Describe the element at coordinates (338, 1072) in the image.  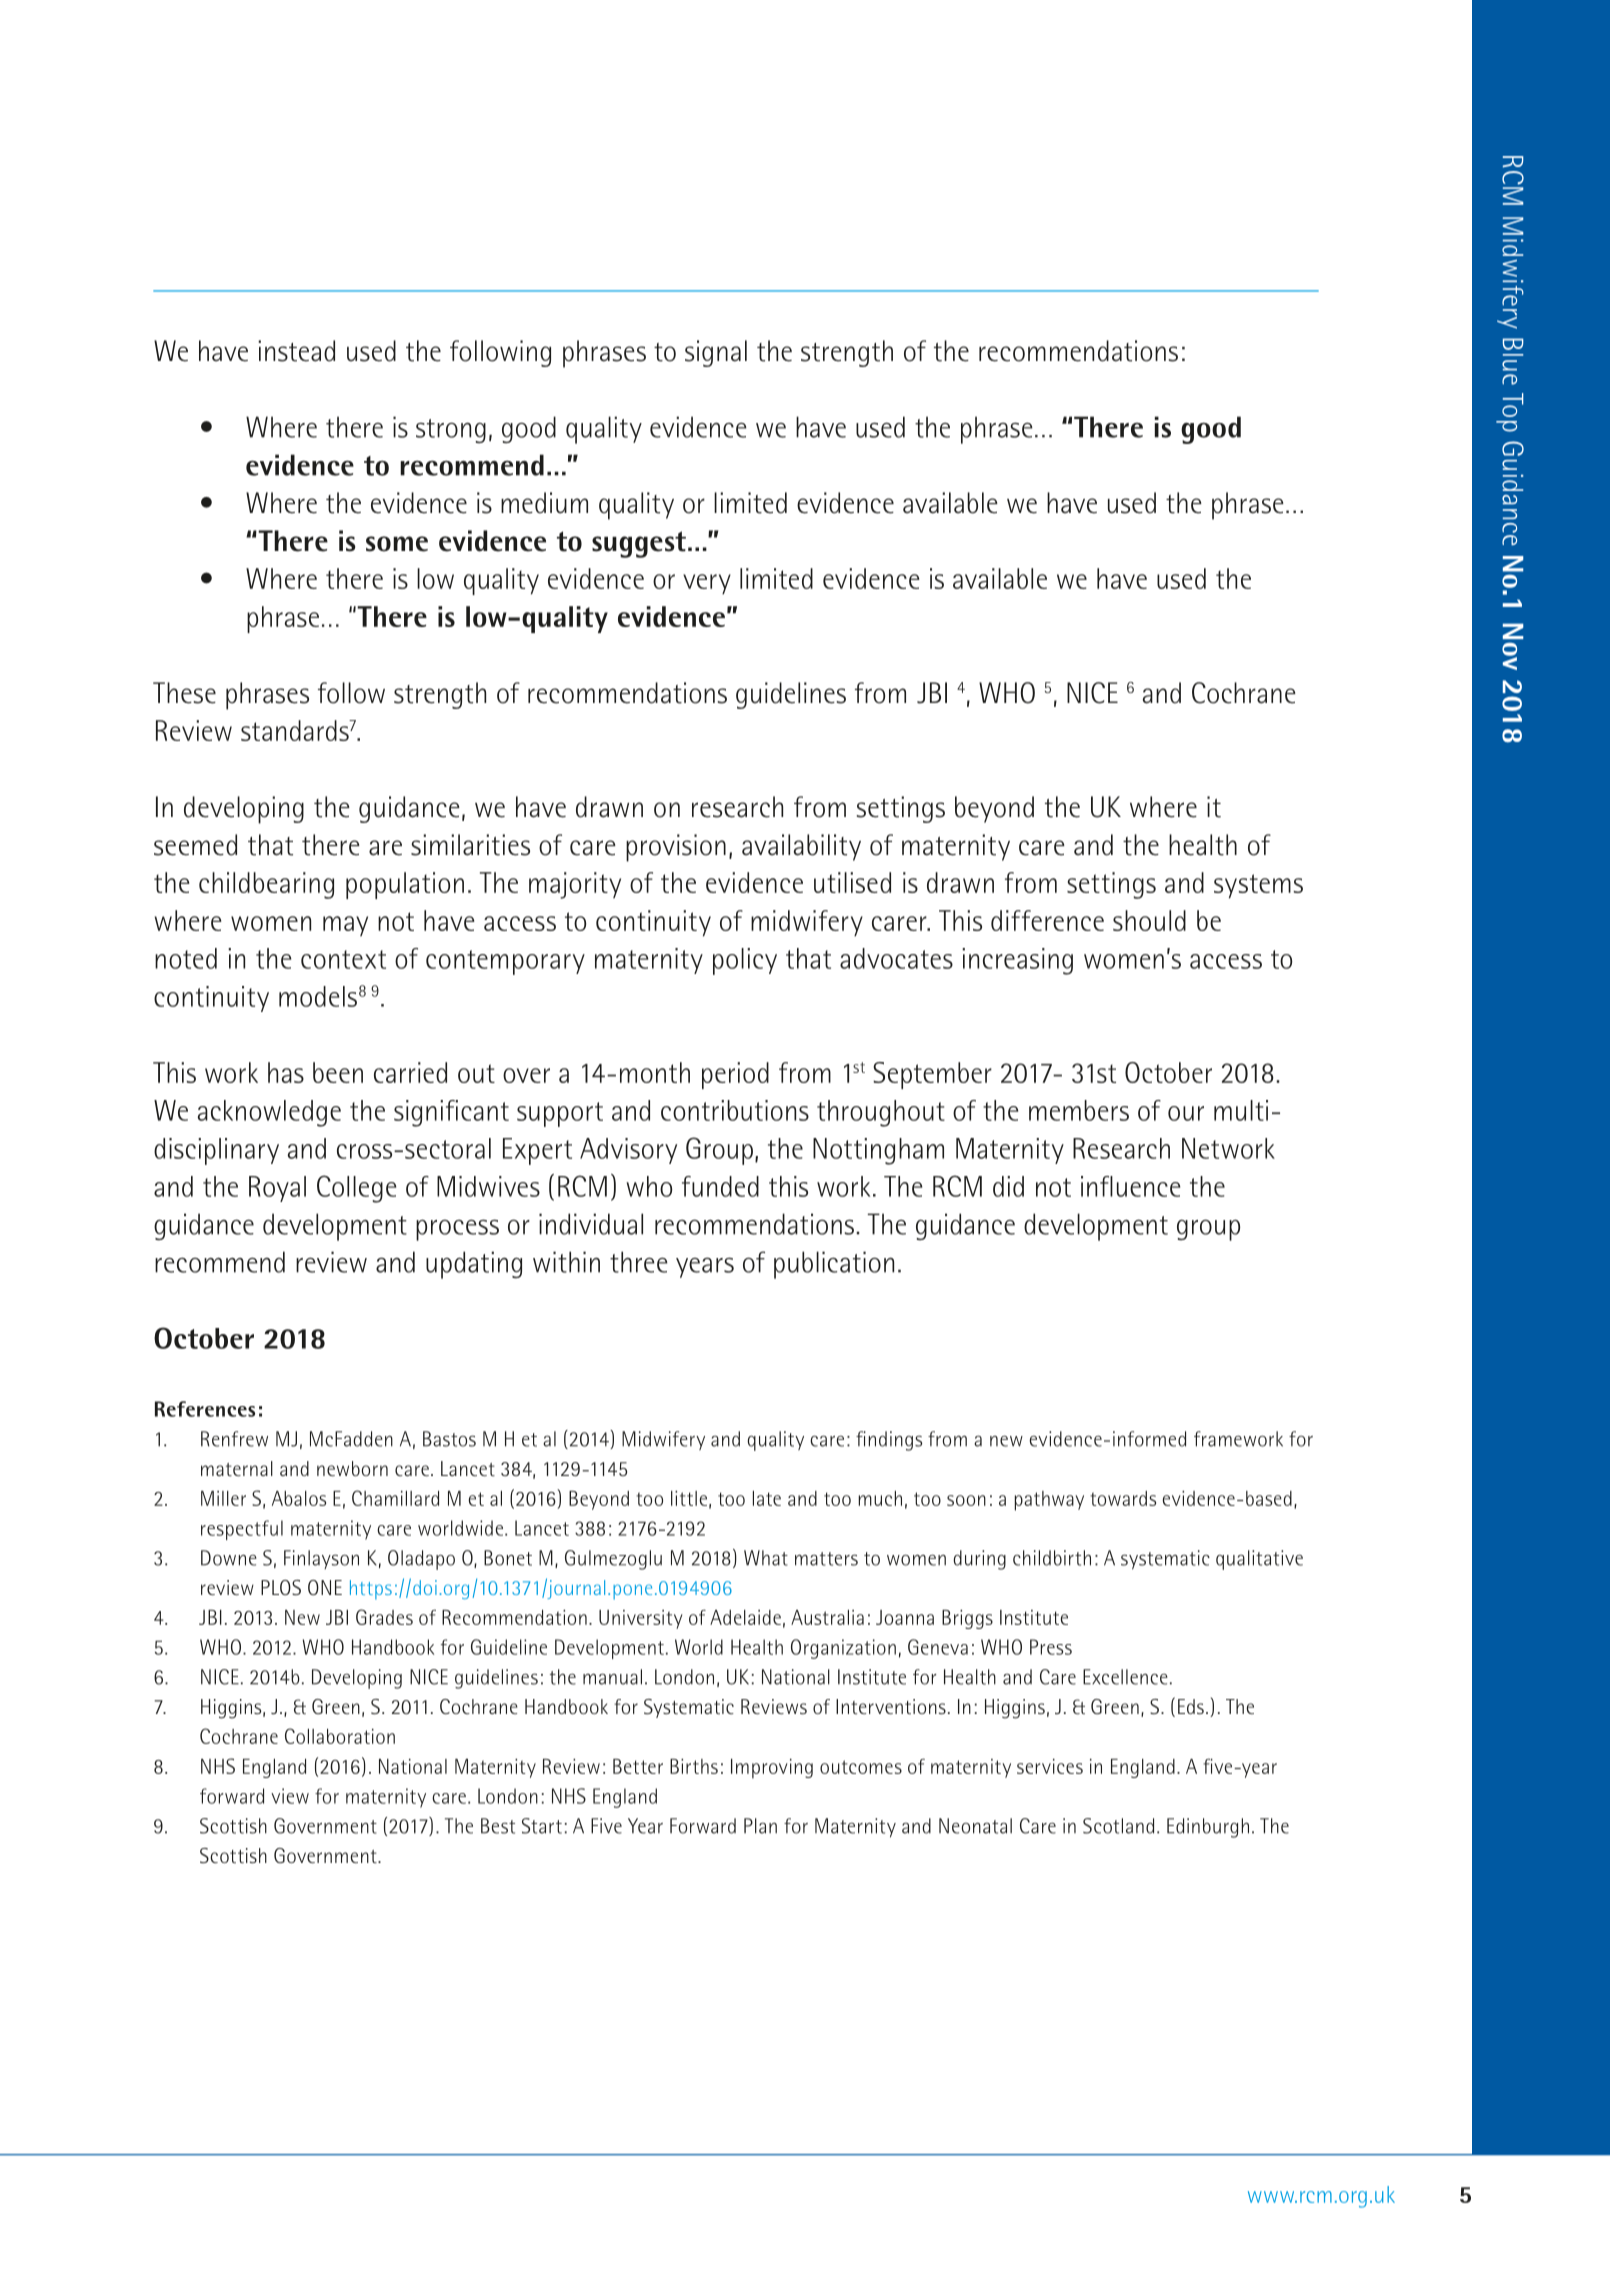
I see `been` at that location.
